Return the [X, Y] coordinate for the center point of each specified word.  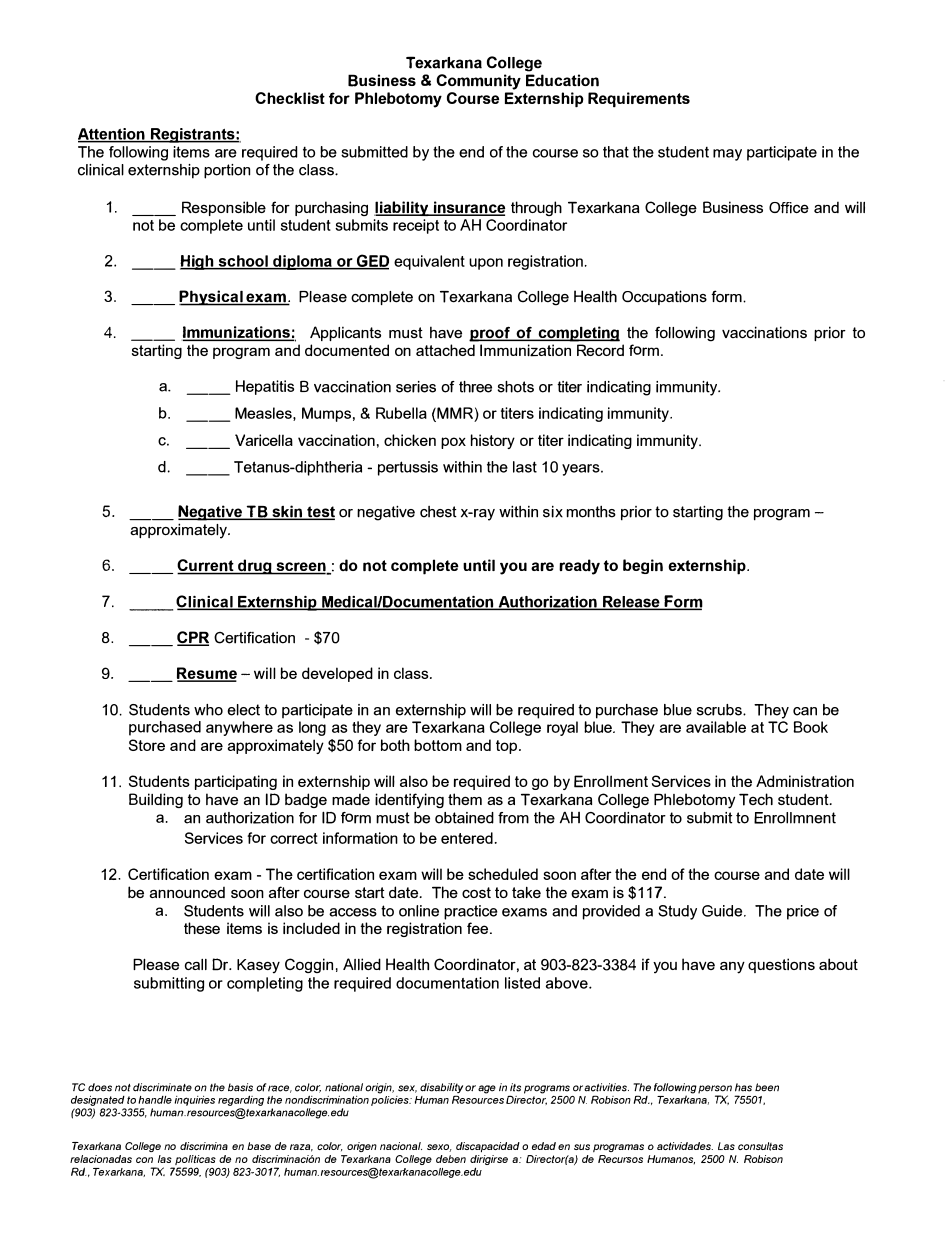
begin [643, 566]
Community [479, 82]
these [202, 928]
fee [479, 928]
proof [490, 334]
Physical [212, 298]
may [727, 155]
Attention [112, 135]
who [208, 710]
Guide [723, 911]
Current [206, 566]
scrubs [720, 710]
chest [438, 512]
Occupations [664, 297]
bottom [438, 745]
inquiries [194, 1101]
